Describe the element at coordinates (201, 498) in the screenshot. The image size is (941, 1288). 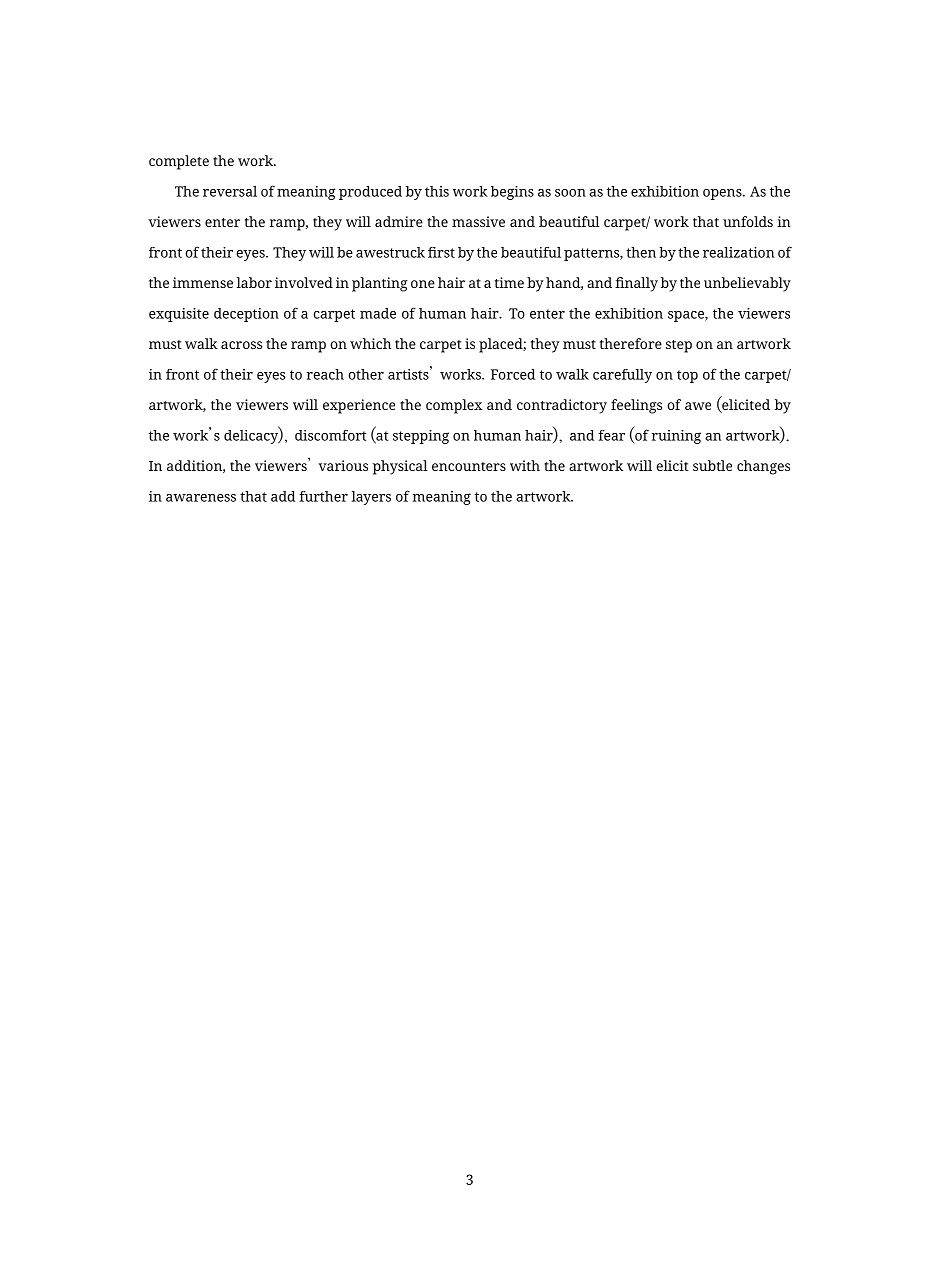
I see `awareness` at that location.
